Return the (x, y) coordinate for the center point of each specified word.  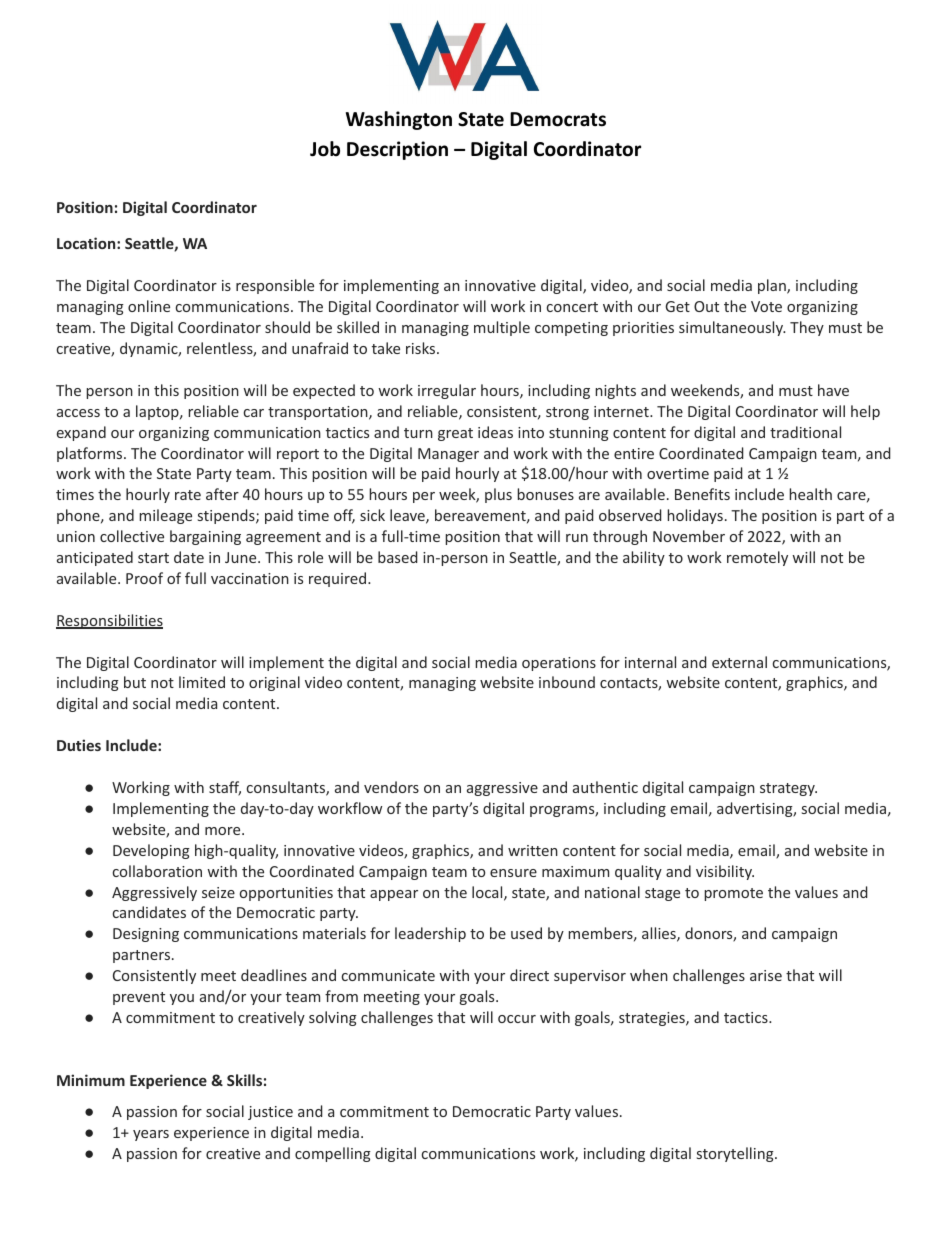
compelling (333, 1154)
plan (773, 286)
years (151, 1135)
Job (325, 149)
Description (397, 150)
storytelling (736, 1154)
